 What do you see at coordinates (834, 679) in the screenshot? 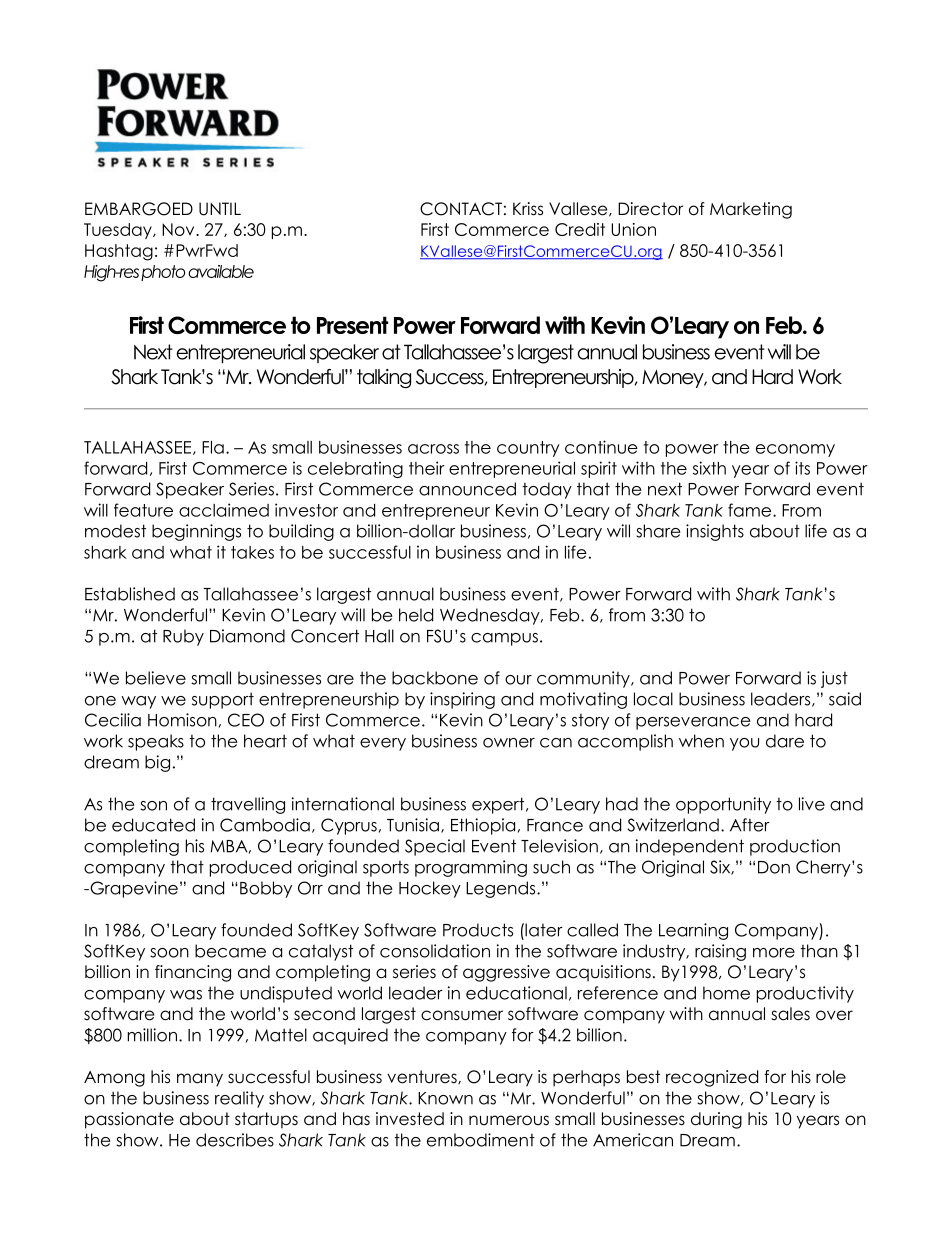
I see `just` at bounding box center [834, 679].
